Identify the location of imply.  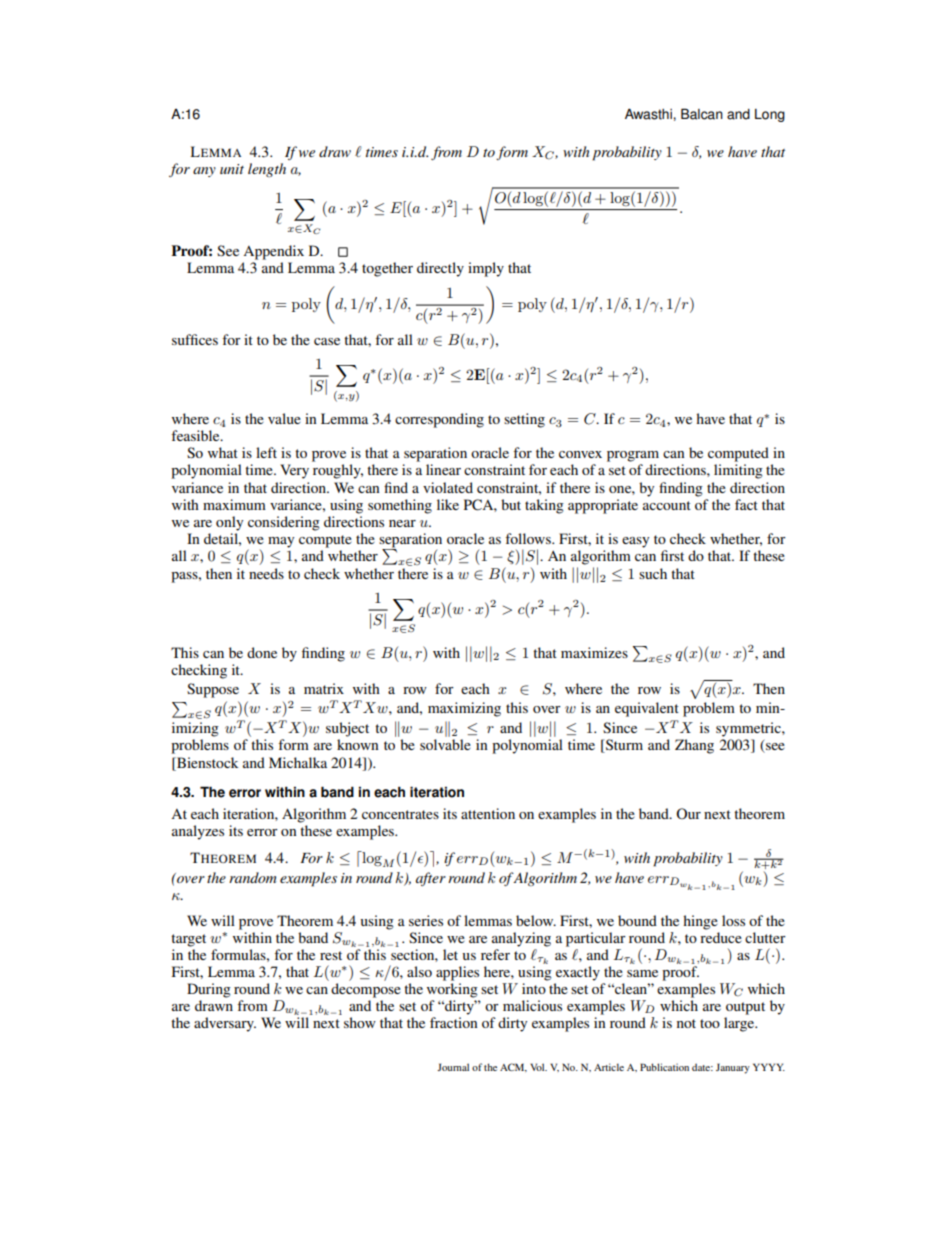
(486, 269).
